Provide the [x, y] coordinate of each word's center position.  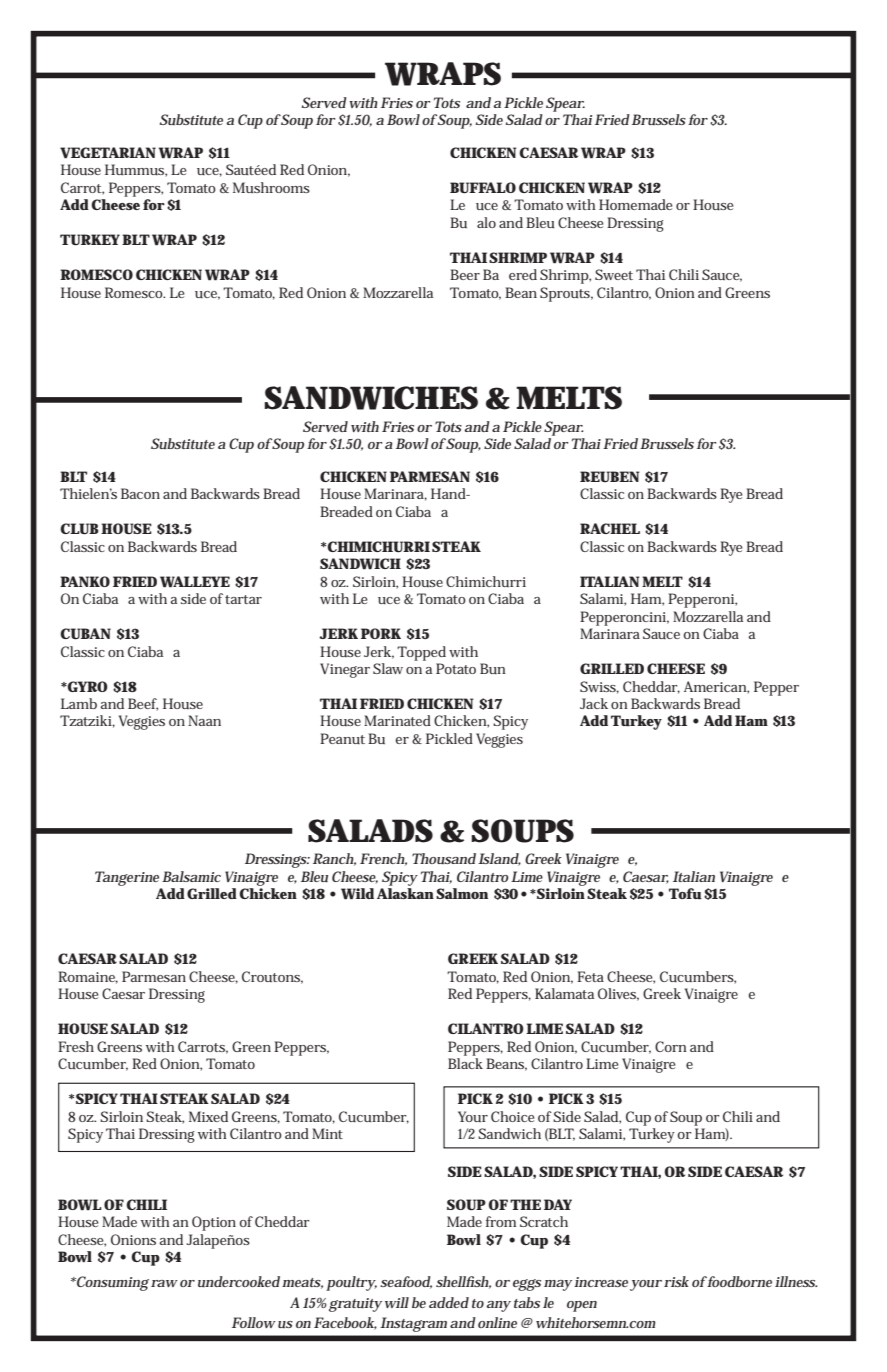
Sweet [614, 274]
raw [164, 1283]
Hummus [136, 170]
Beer [465, 274]
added [449, 1302]
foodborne [739, 1281]
